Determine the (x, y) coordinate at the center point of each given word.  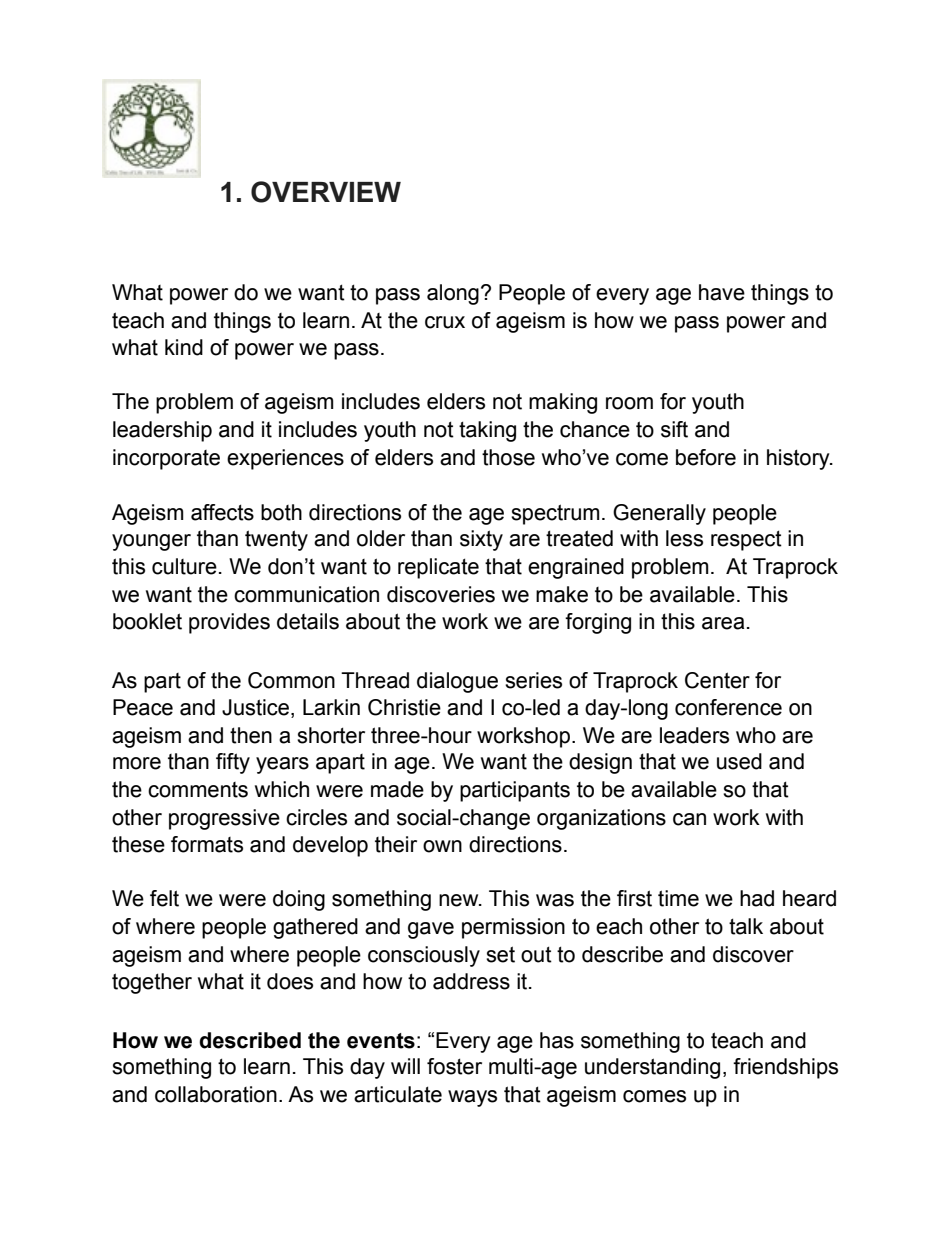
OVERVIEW (326, 192)
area (723, 623)
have (722, 292)
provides (229, 623)
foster (454, 1066)
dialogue (457, 682)
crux (445, 322)
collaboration (216, 1094)
